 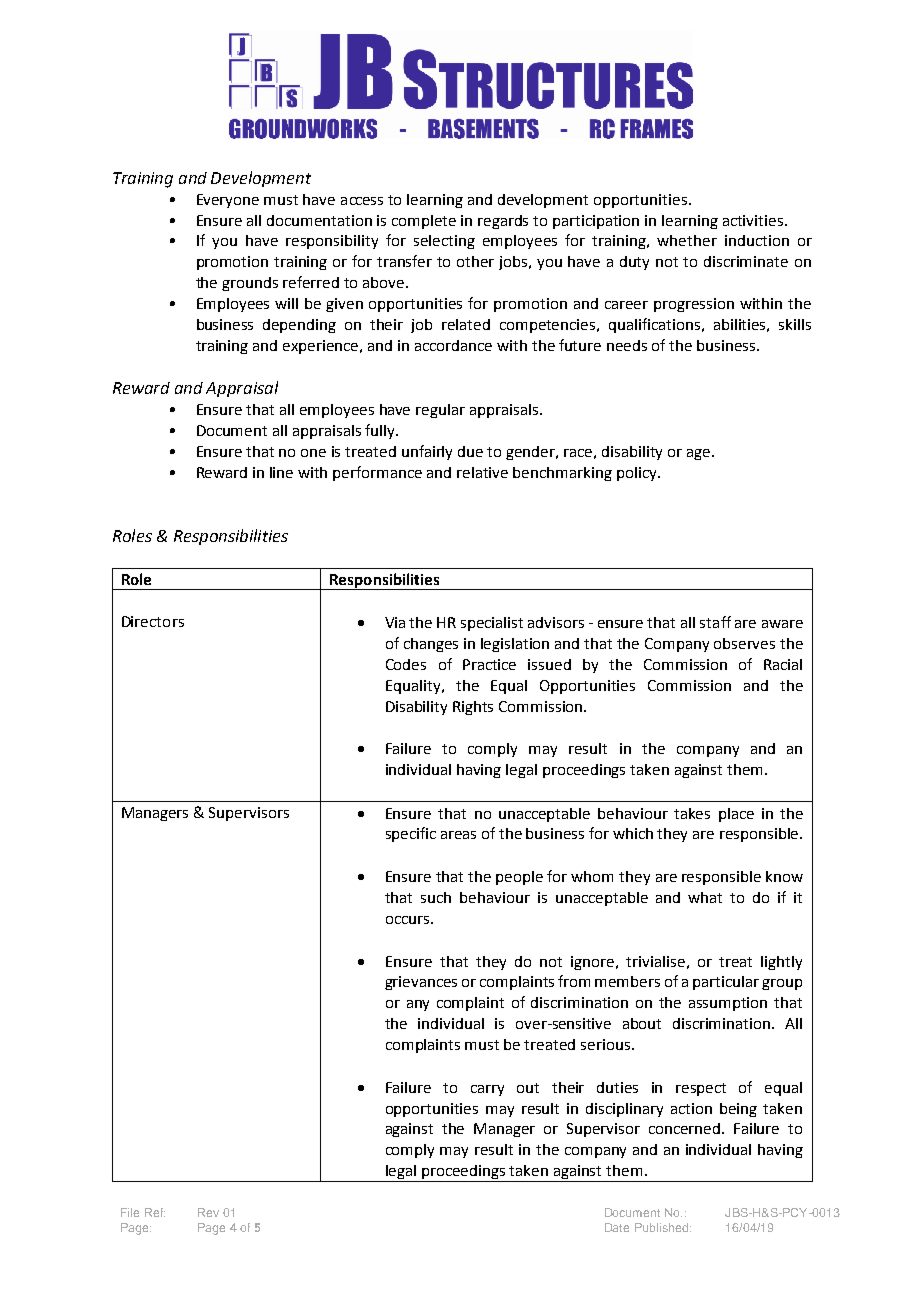 What do you see at coordinates (444, 242) in the screenshot?
I see `selecting` at bounding box center [444, 242].
